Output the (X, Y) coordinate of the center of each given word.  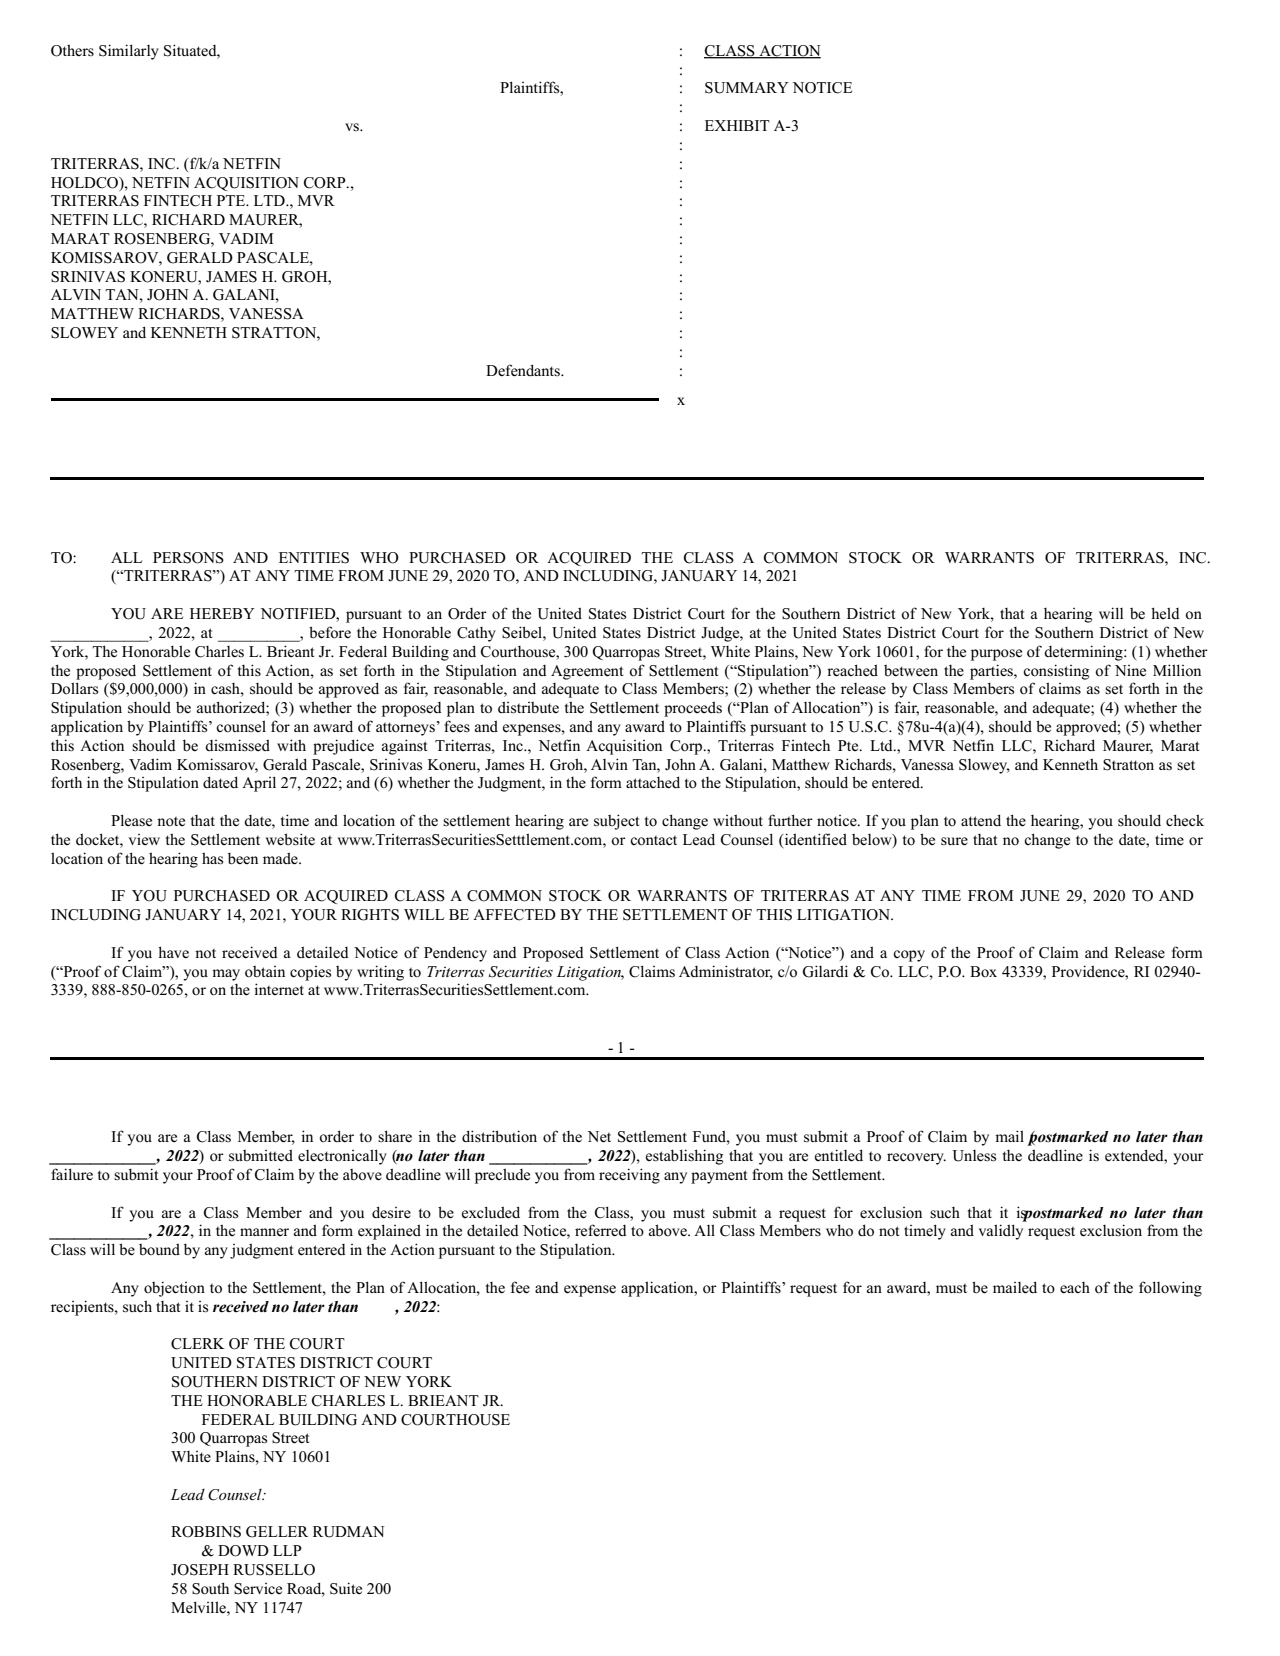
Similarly (129, 52)
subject (616, 822)
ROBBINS (206, 1532)
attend (981, 820)
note (171, 822)
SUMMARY (747, 88)
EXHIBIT (737, 125)
